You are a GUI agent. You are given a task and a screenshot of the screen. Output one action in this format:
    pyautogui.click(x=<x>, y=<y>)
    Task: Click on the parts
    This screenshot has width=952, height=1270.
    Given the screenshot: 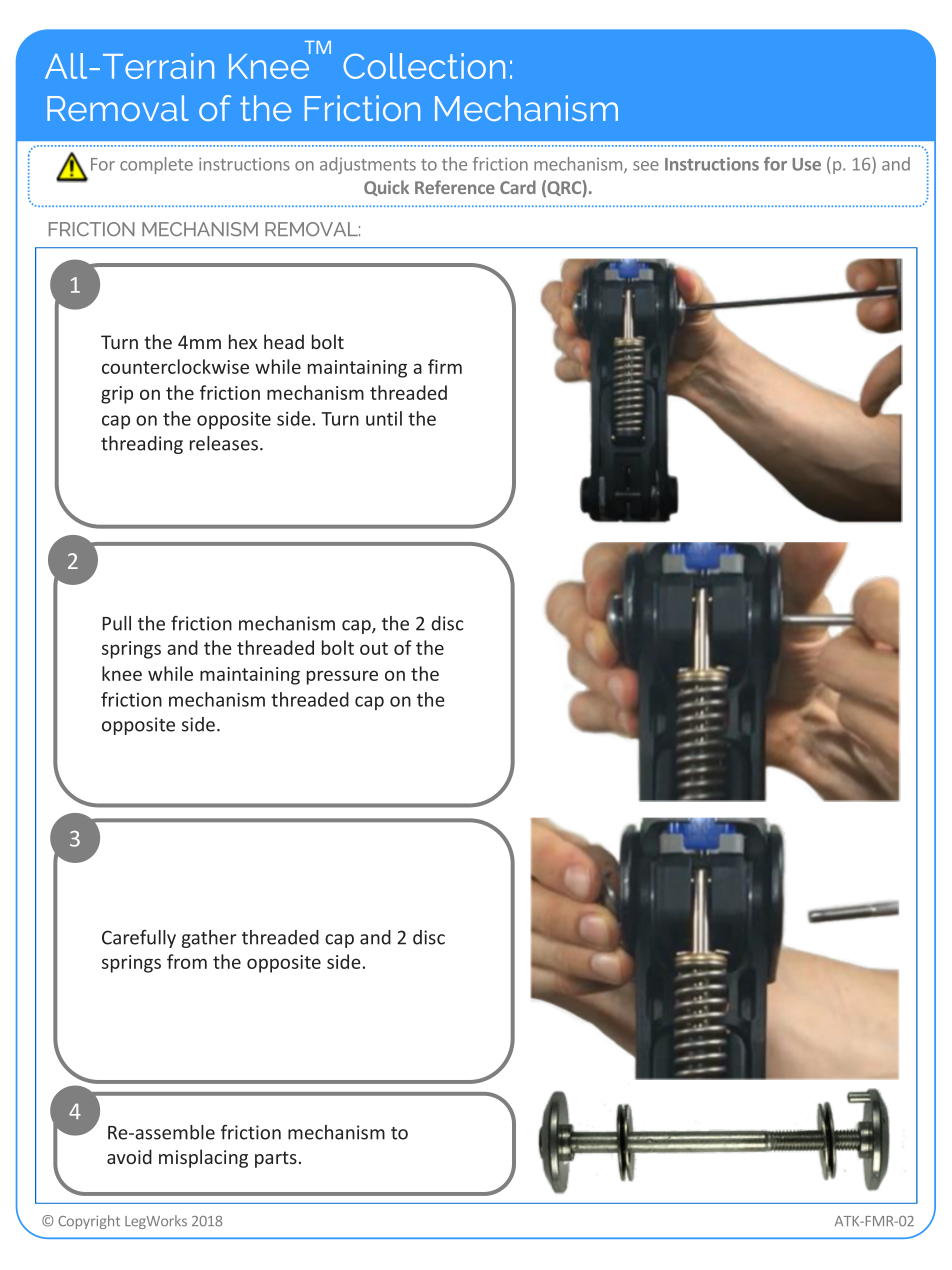 What is the action you would take?
    pyautogui.click(x=276, y=1159)
